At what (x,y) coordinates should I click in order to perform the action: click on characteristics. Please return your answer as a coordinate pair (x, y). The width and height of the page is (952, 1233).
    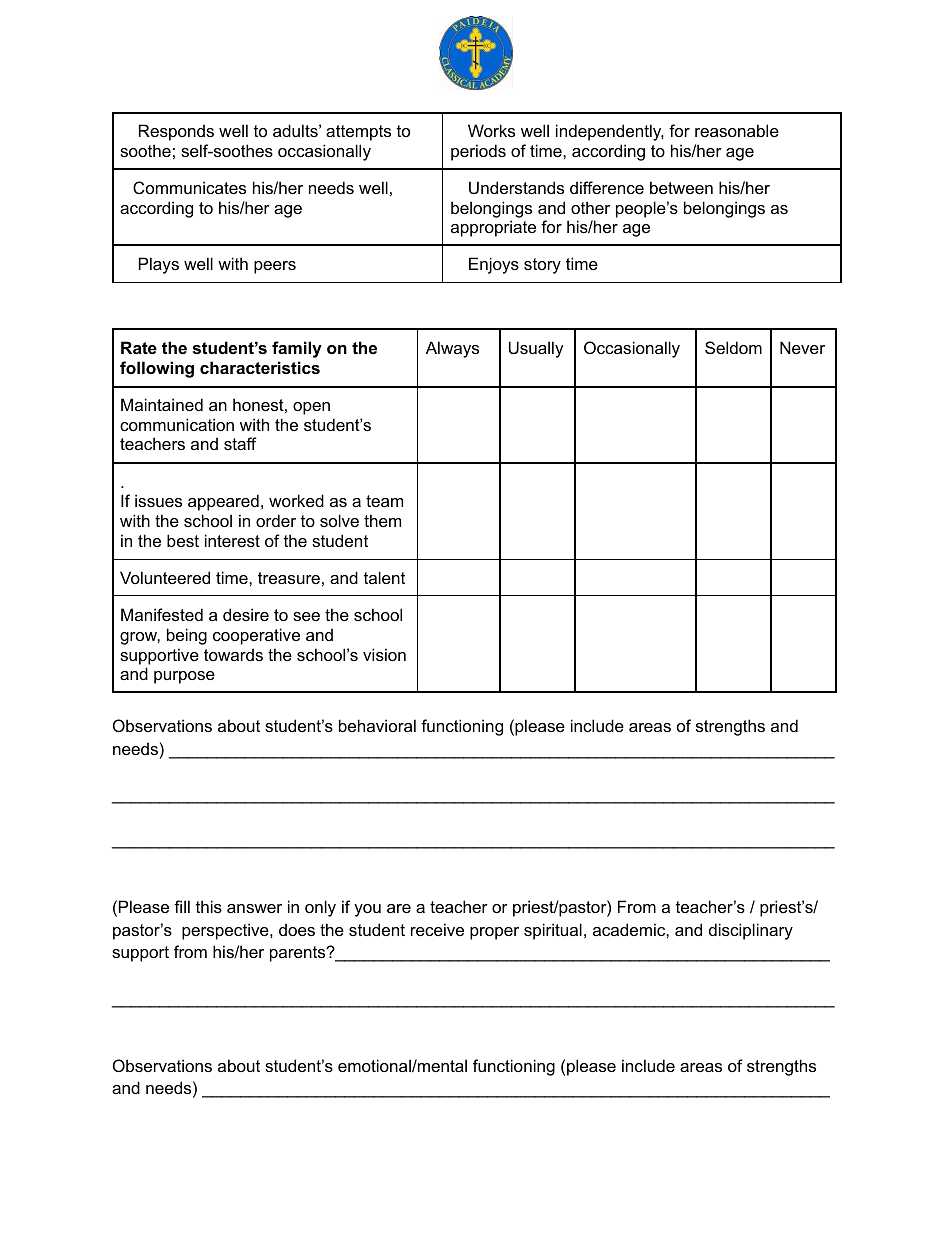
    Looking at the image, I should click on (260, 367).
